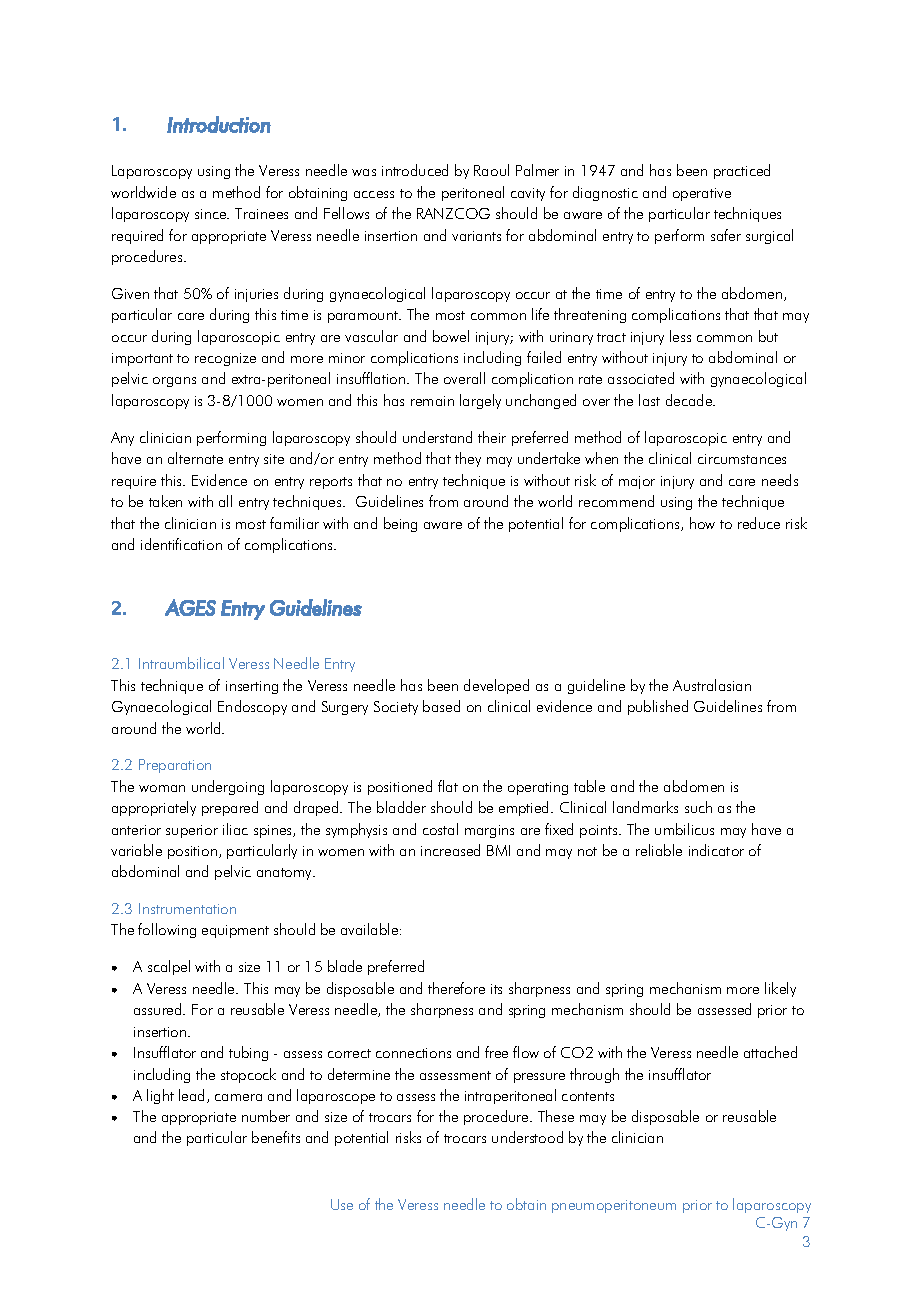 The height and width of the page is (1307, 924). What do you see at coordinates (742, 171) in the page?
I see `practiced` at bounding box center [742, 171].
